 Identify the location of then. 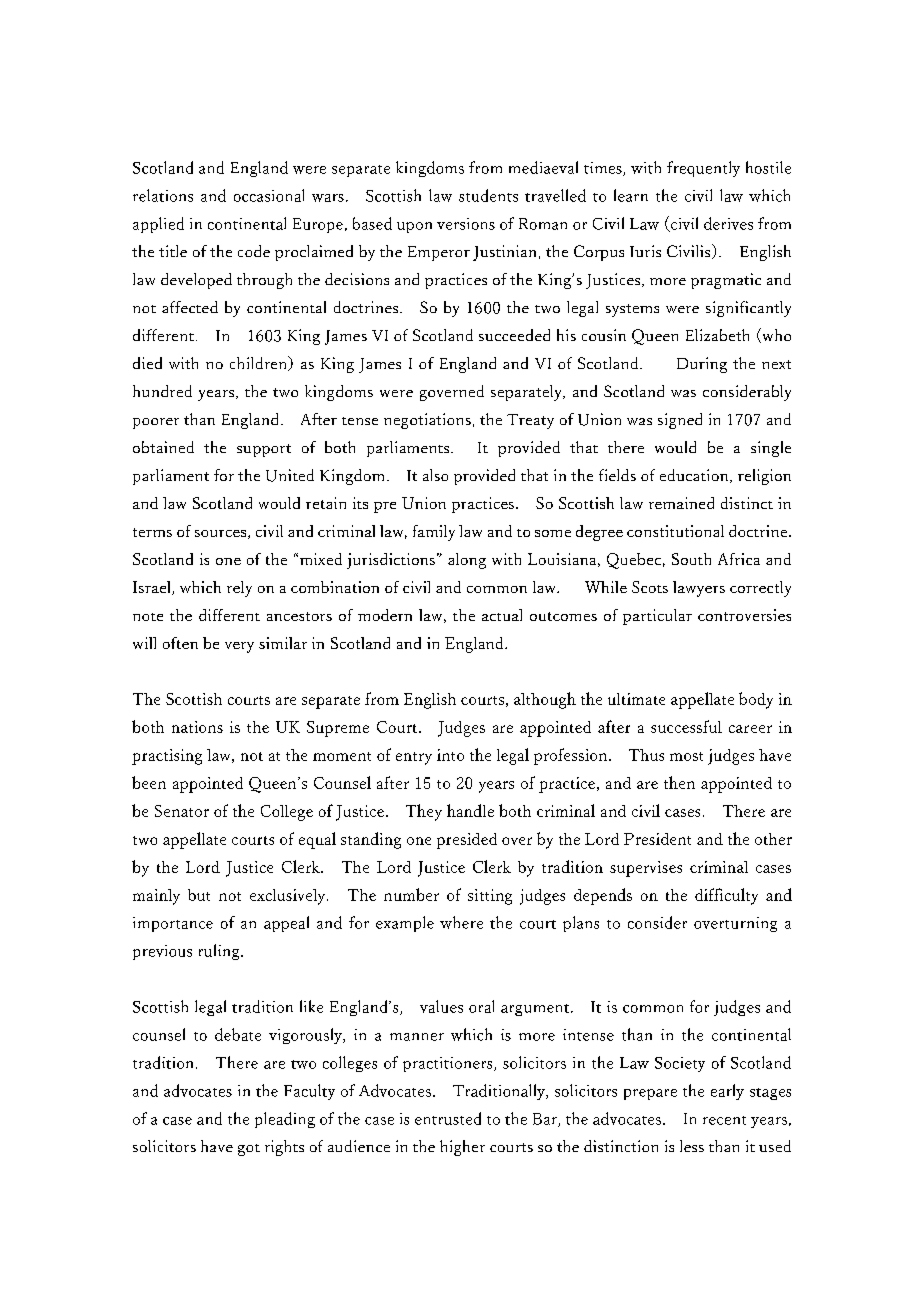
(679, 782).
